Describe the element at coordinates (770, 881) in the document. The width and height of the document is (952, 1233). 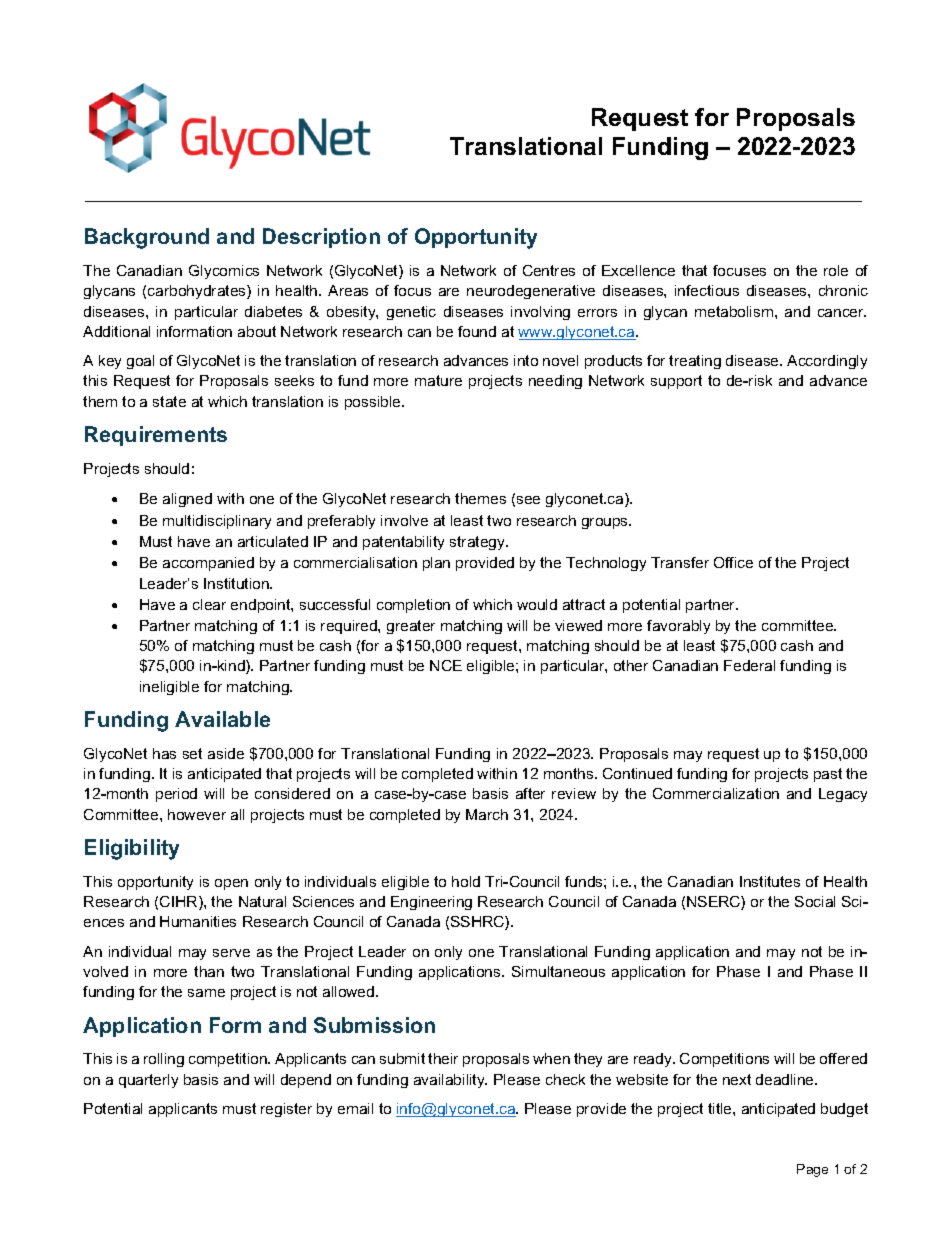
I see `Institutes` at that location.
